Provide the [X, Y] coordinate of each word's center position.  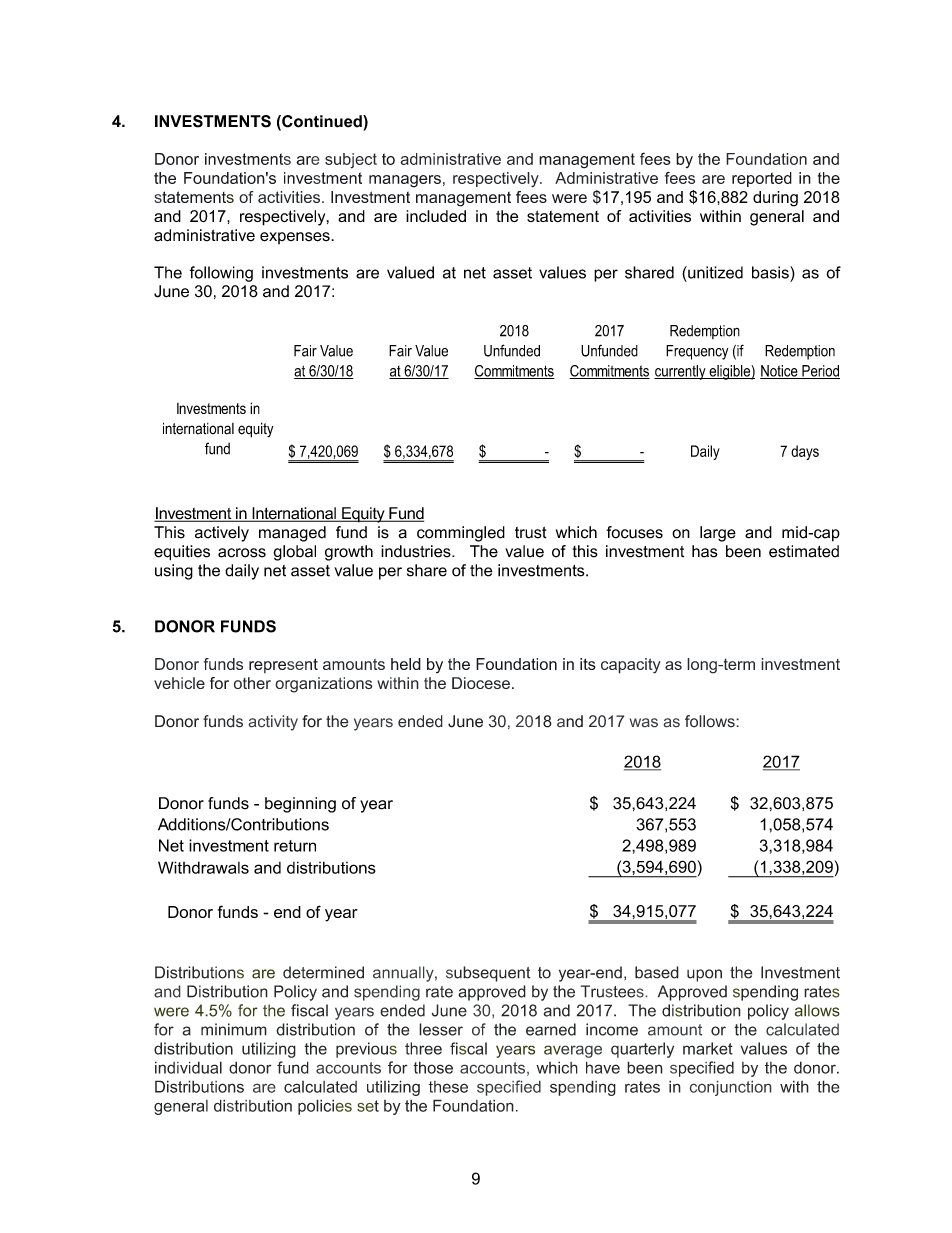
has [705, 551]
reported [762, 179]
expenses [296, 238]
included [436, 216]
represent [283, 665]
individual [188, 1067]
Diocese [481, 683]
